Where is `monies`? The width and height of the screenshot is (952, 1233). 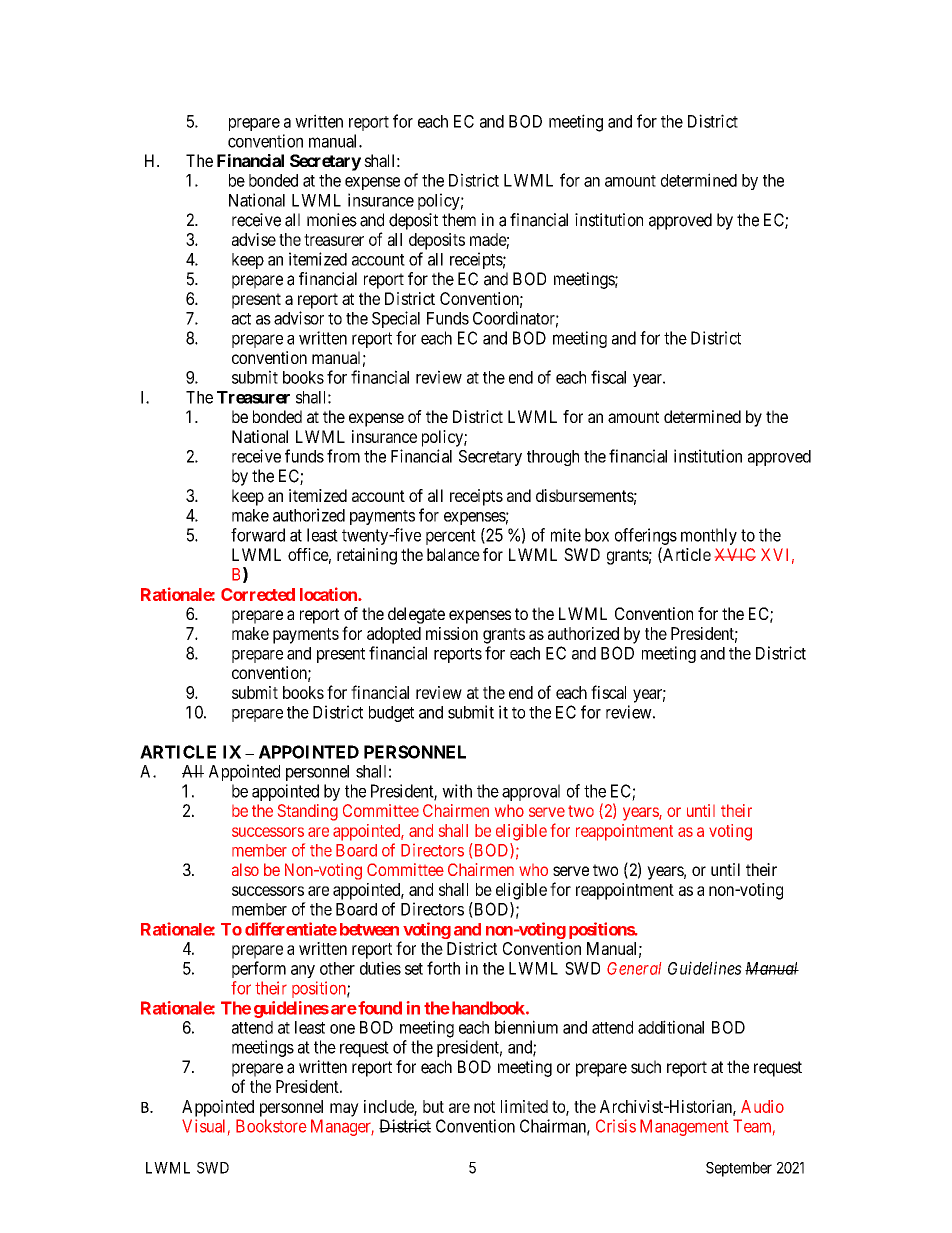
monies is located at coordinates (332, 220).
